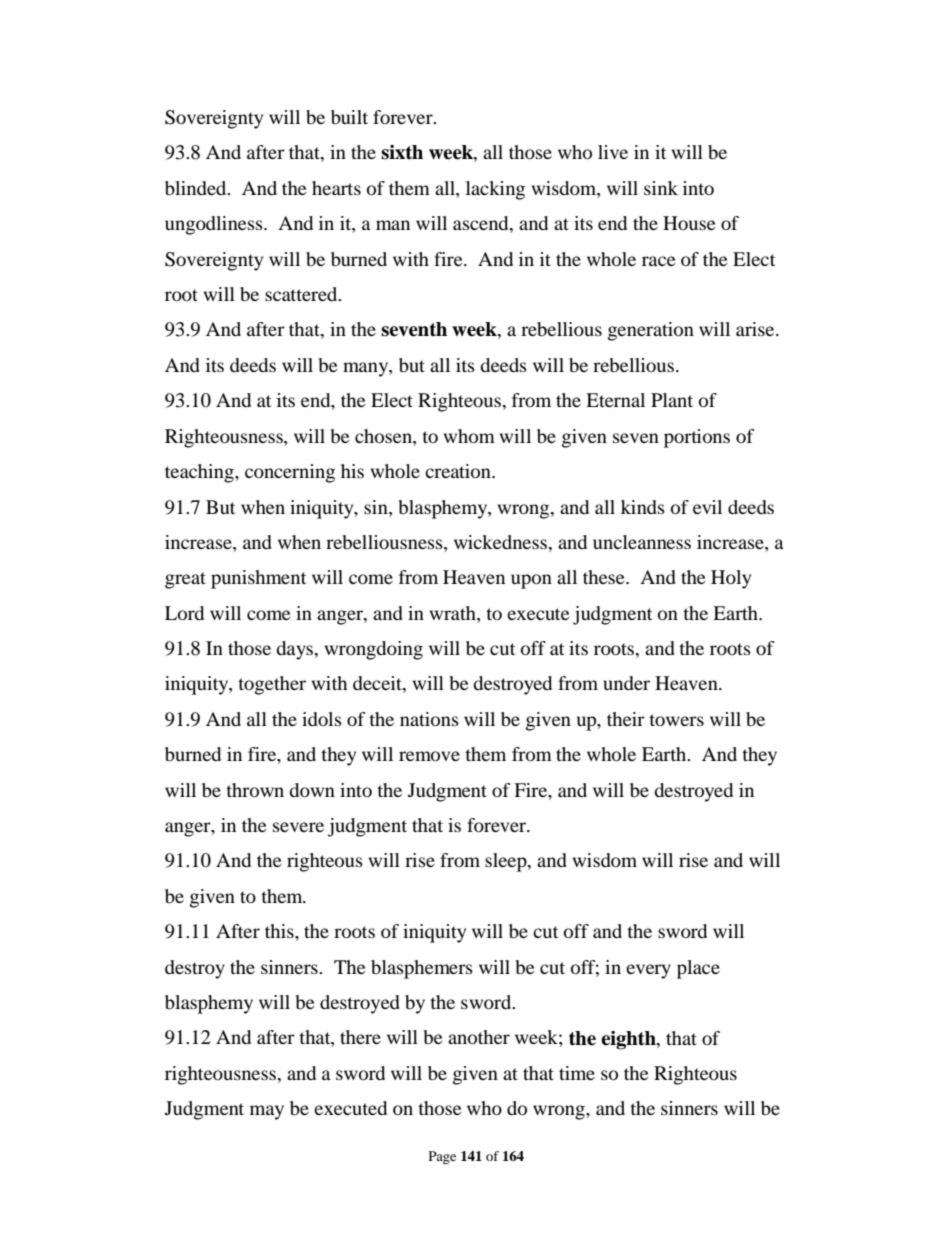 This screenshot has width=952, height=1233. I want to click on this, so click(280, 931).
